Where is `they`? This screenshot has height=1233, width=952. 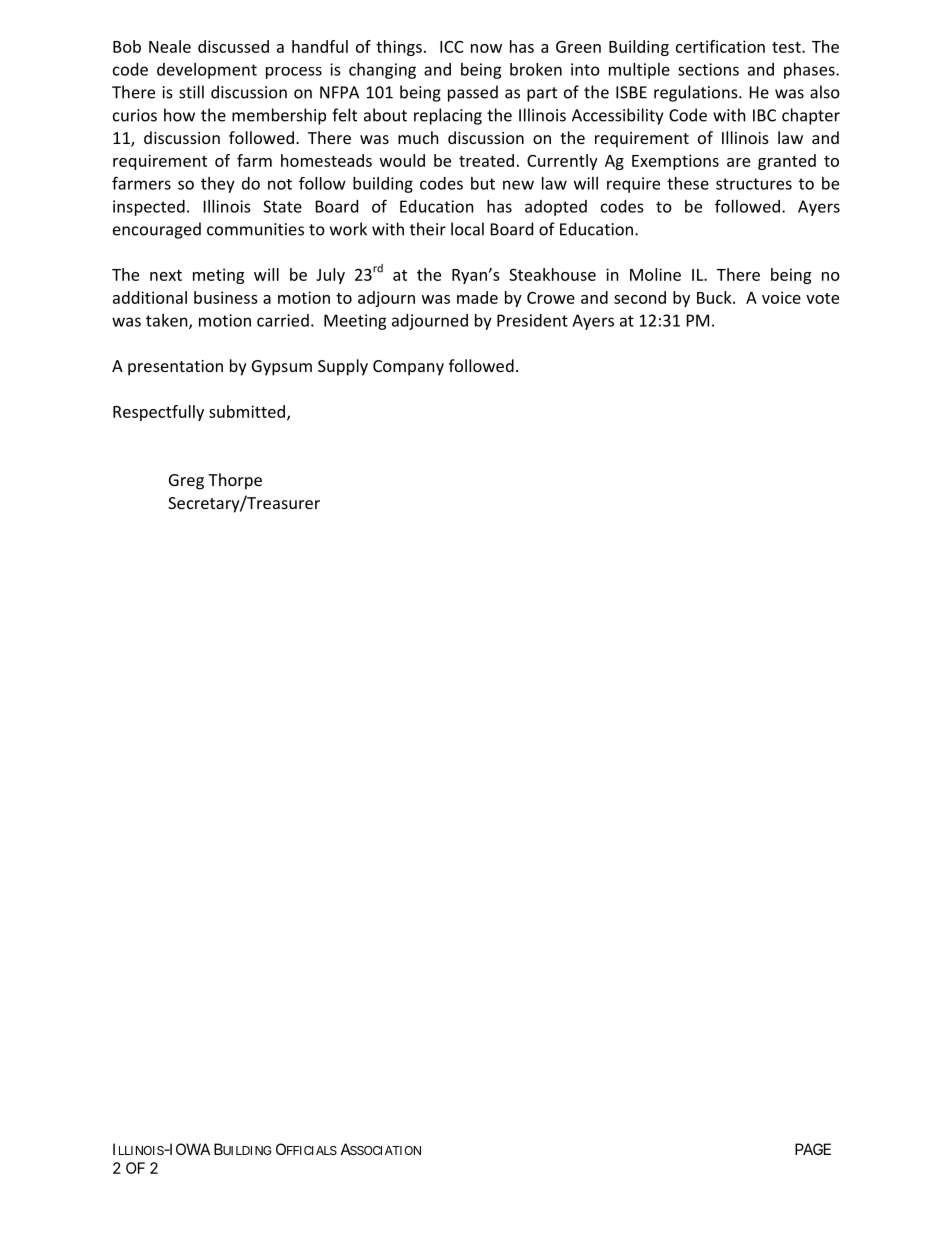 they is located at coordinates (218, 185).
